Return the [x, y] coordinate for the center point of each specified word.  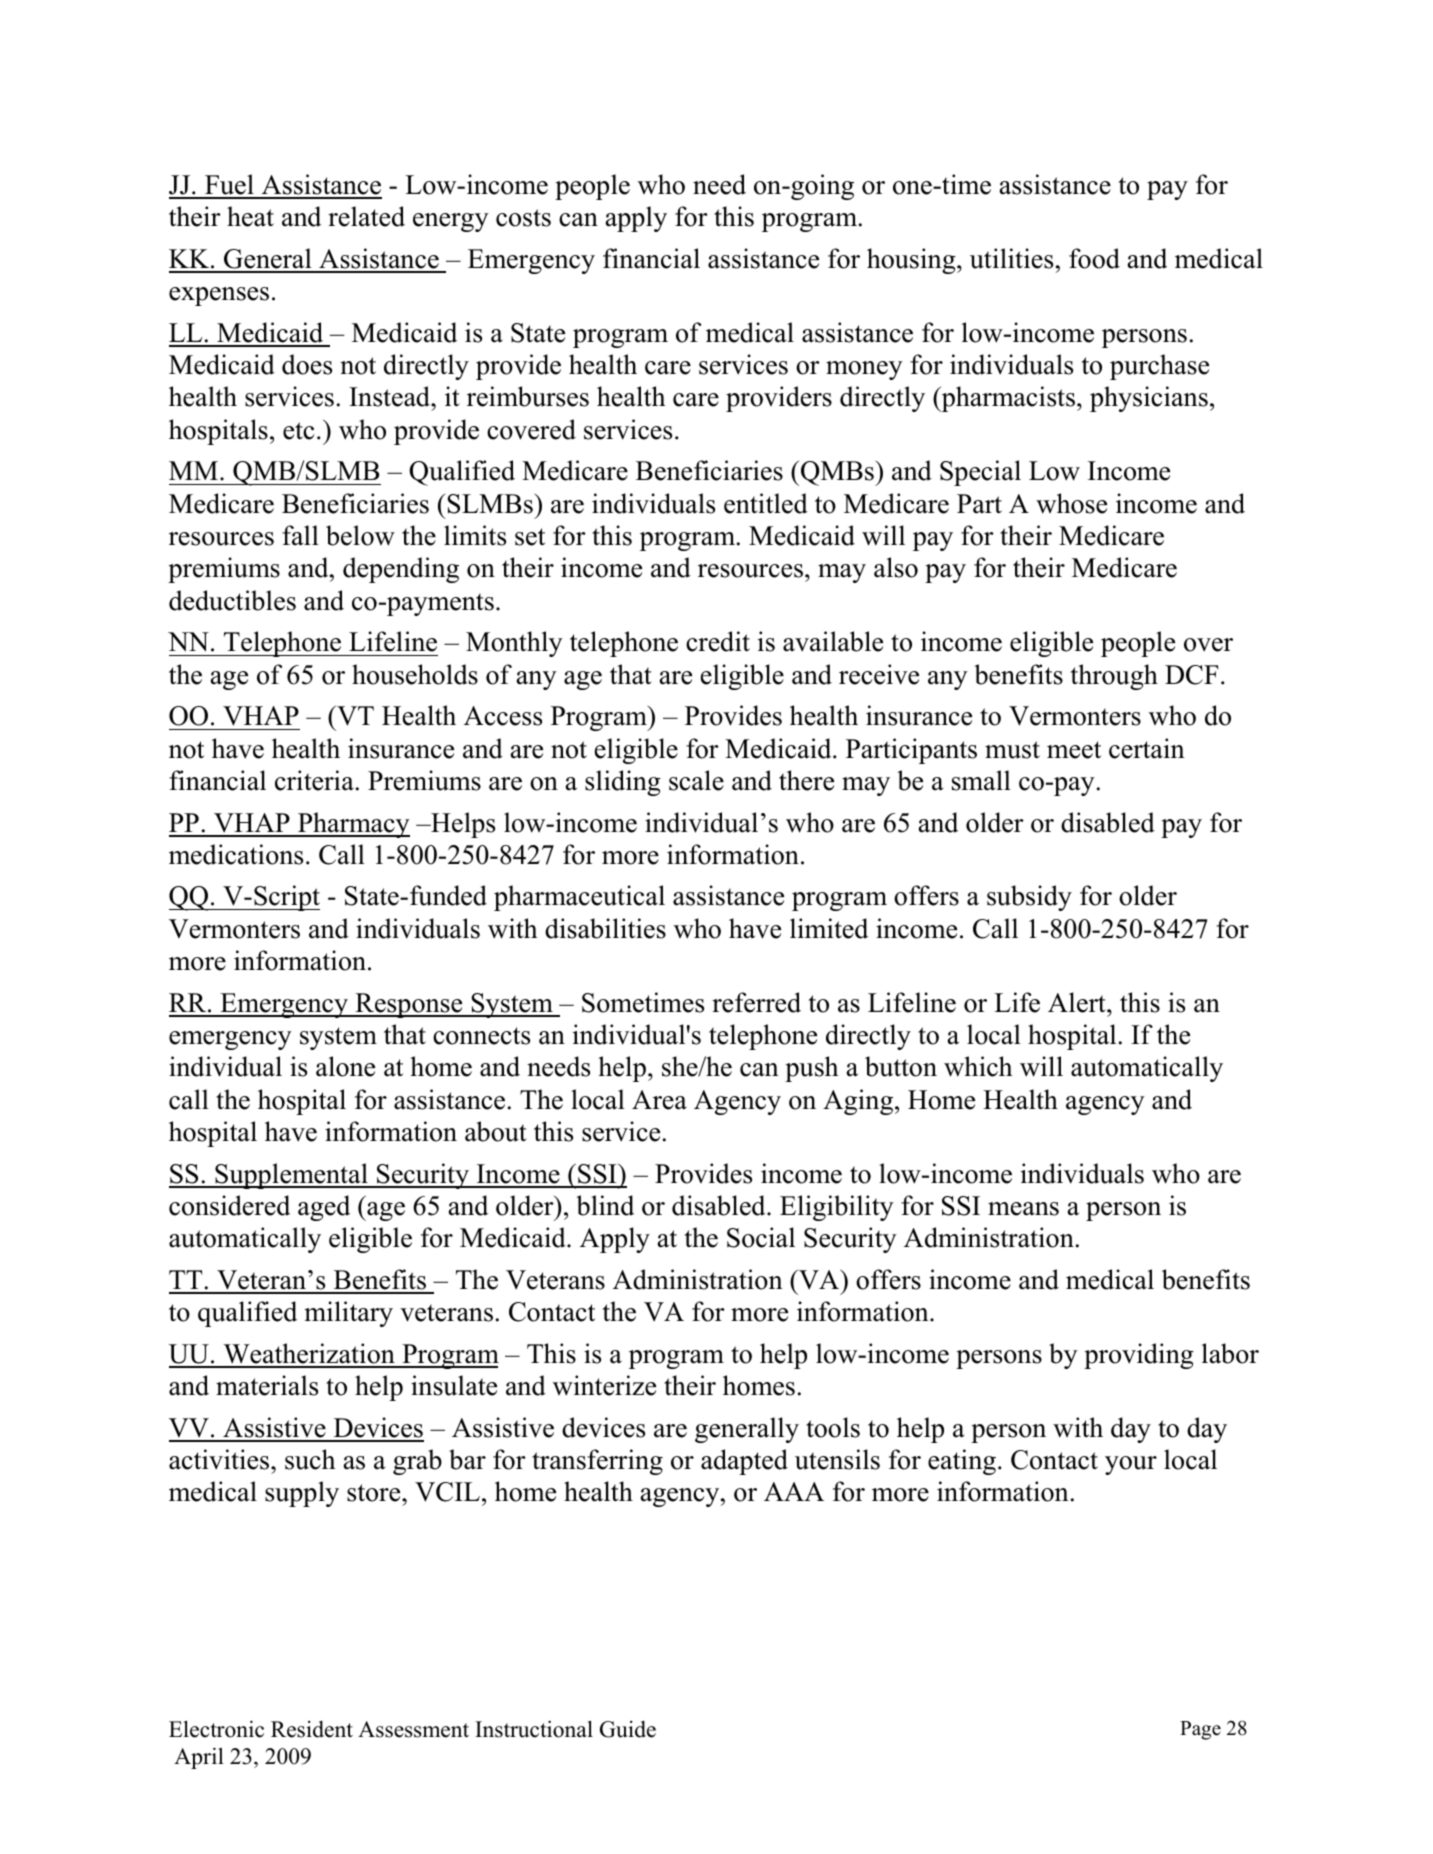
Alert [1078, 1002]
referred [756, 1002]
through [1114, 677]
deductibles [232, 600]
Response [409, 1005]
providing [1139, 1356]
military [348, 1314]
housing [912, 261]
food [1094, 258]
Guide [628, 1729]
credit [718, 641]
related [366, 216]
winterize [604, 1385]
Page [1200, 1730]
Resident [312, 1729]
